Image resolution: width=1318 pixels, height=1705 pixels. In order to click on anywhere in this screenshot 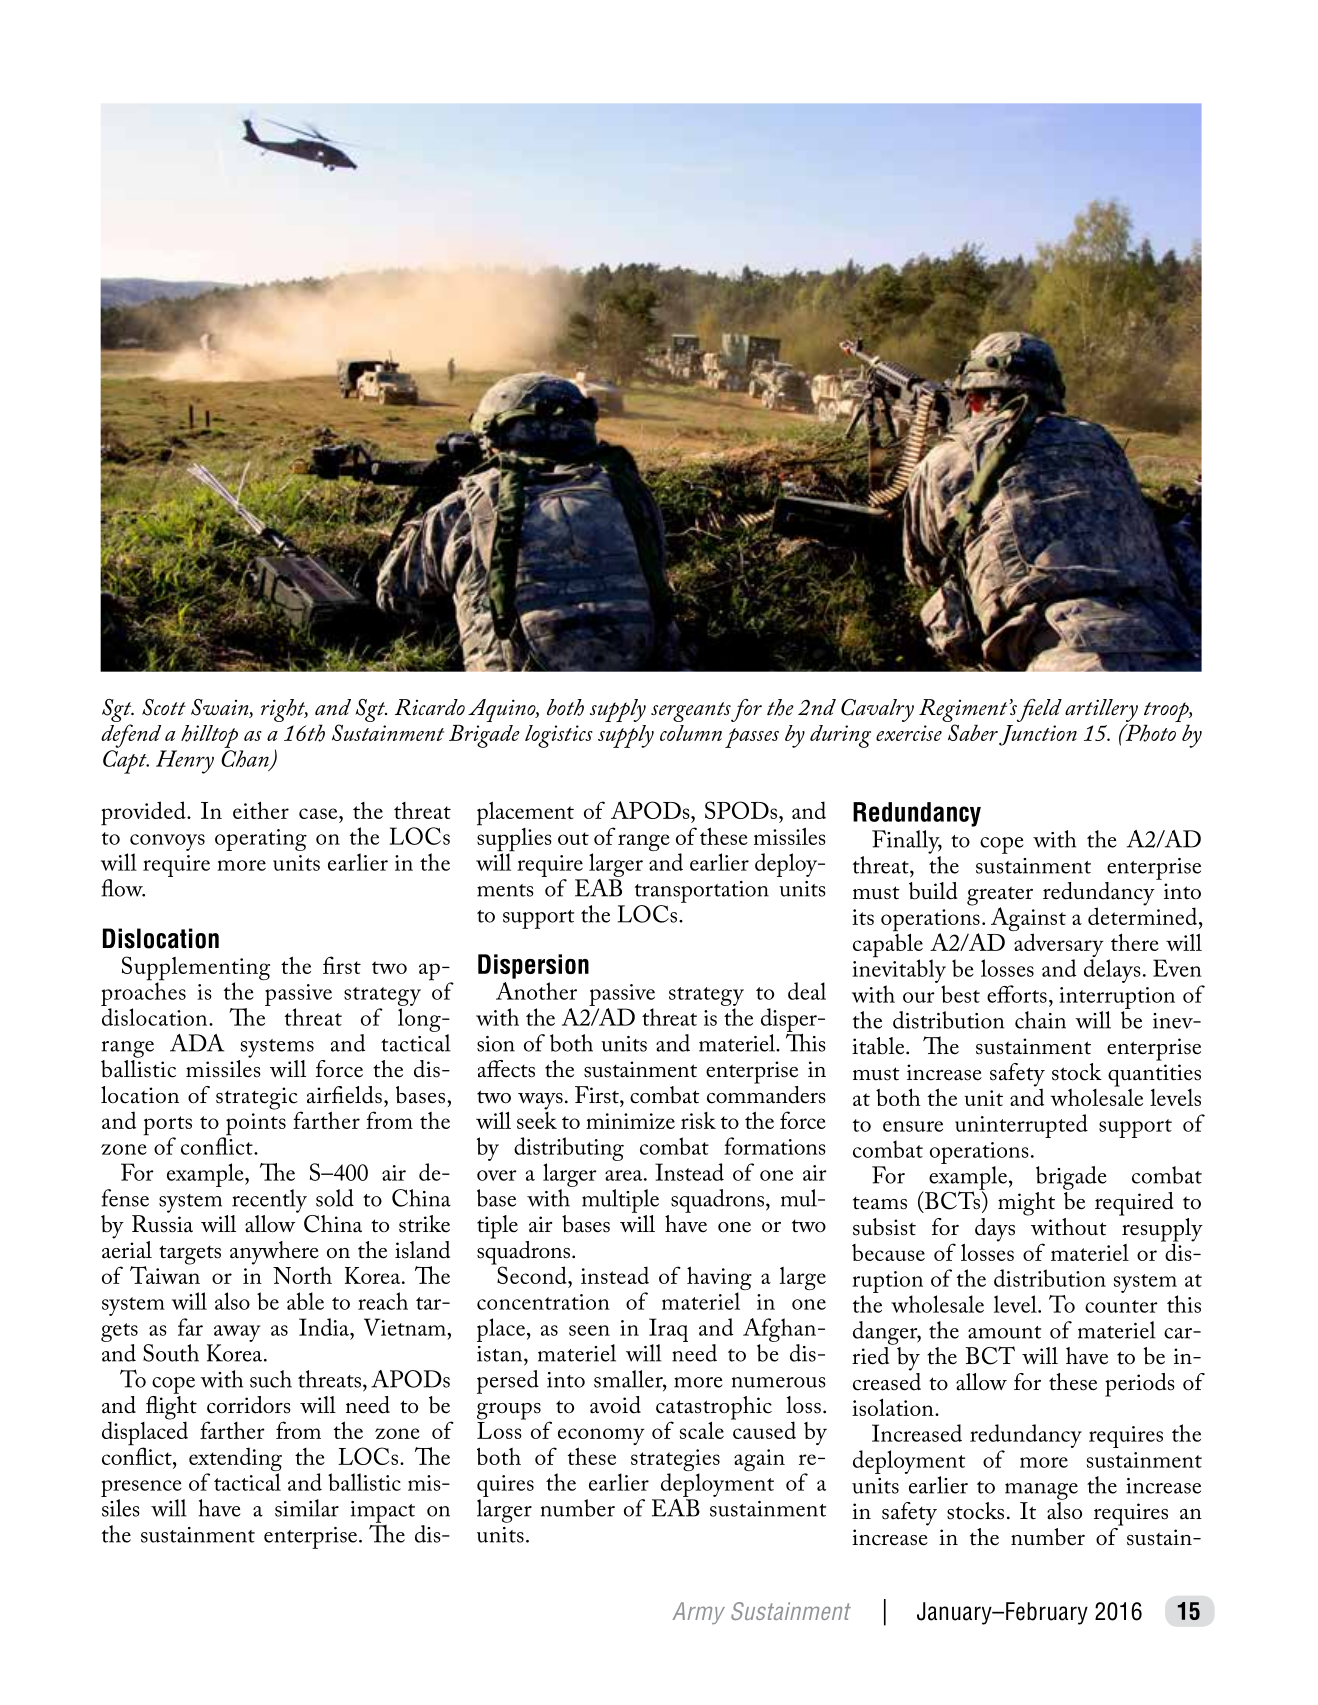, I will do `click(274, 1253)`.
